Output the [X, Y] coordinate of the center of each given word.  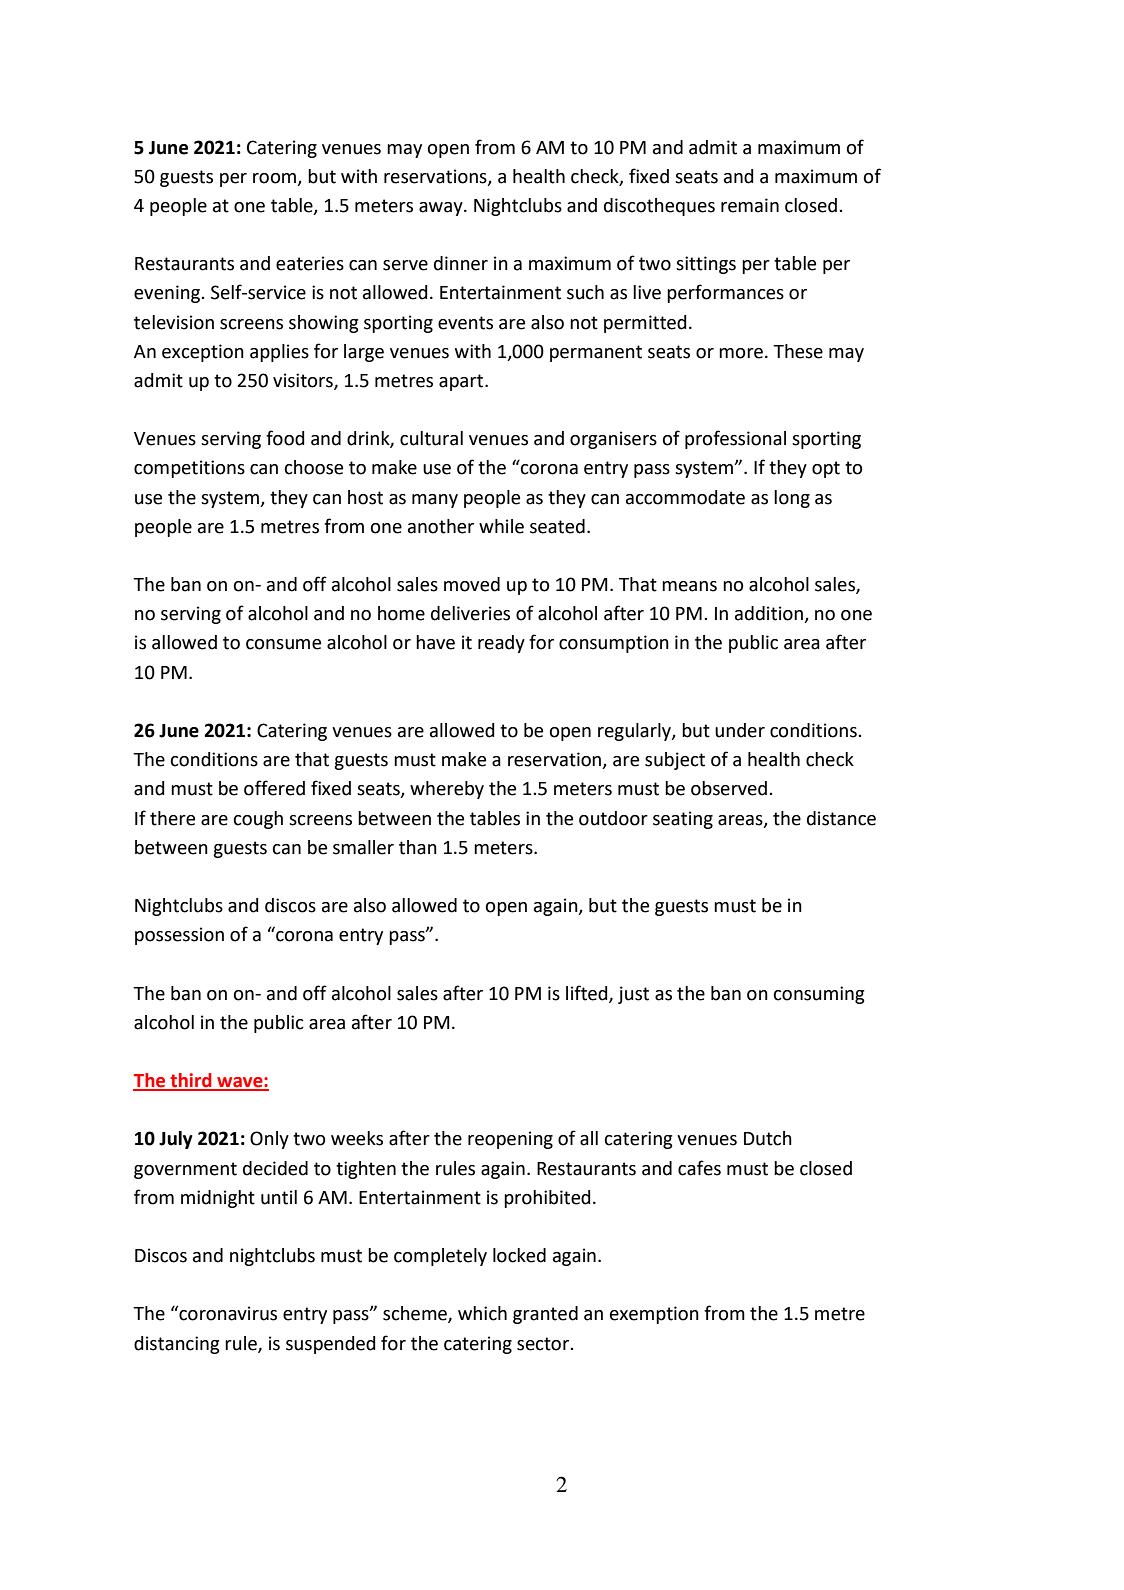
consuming [819, 995]
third [191, 1081]
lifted [588, 993]
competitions [189, 469]
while [501, 526]
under [740, 730]
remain [750, 205]
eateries [310, 263]
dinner [461, 263]
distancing [177, 1345]
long [792, 499]
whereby [447, 790]
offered [274, 788]
